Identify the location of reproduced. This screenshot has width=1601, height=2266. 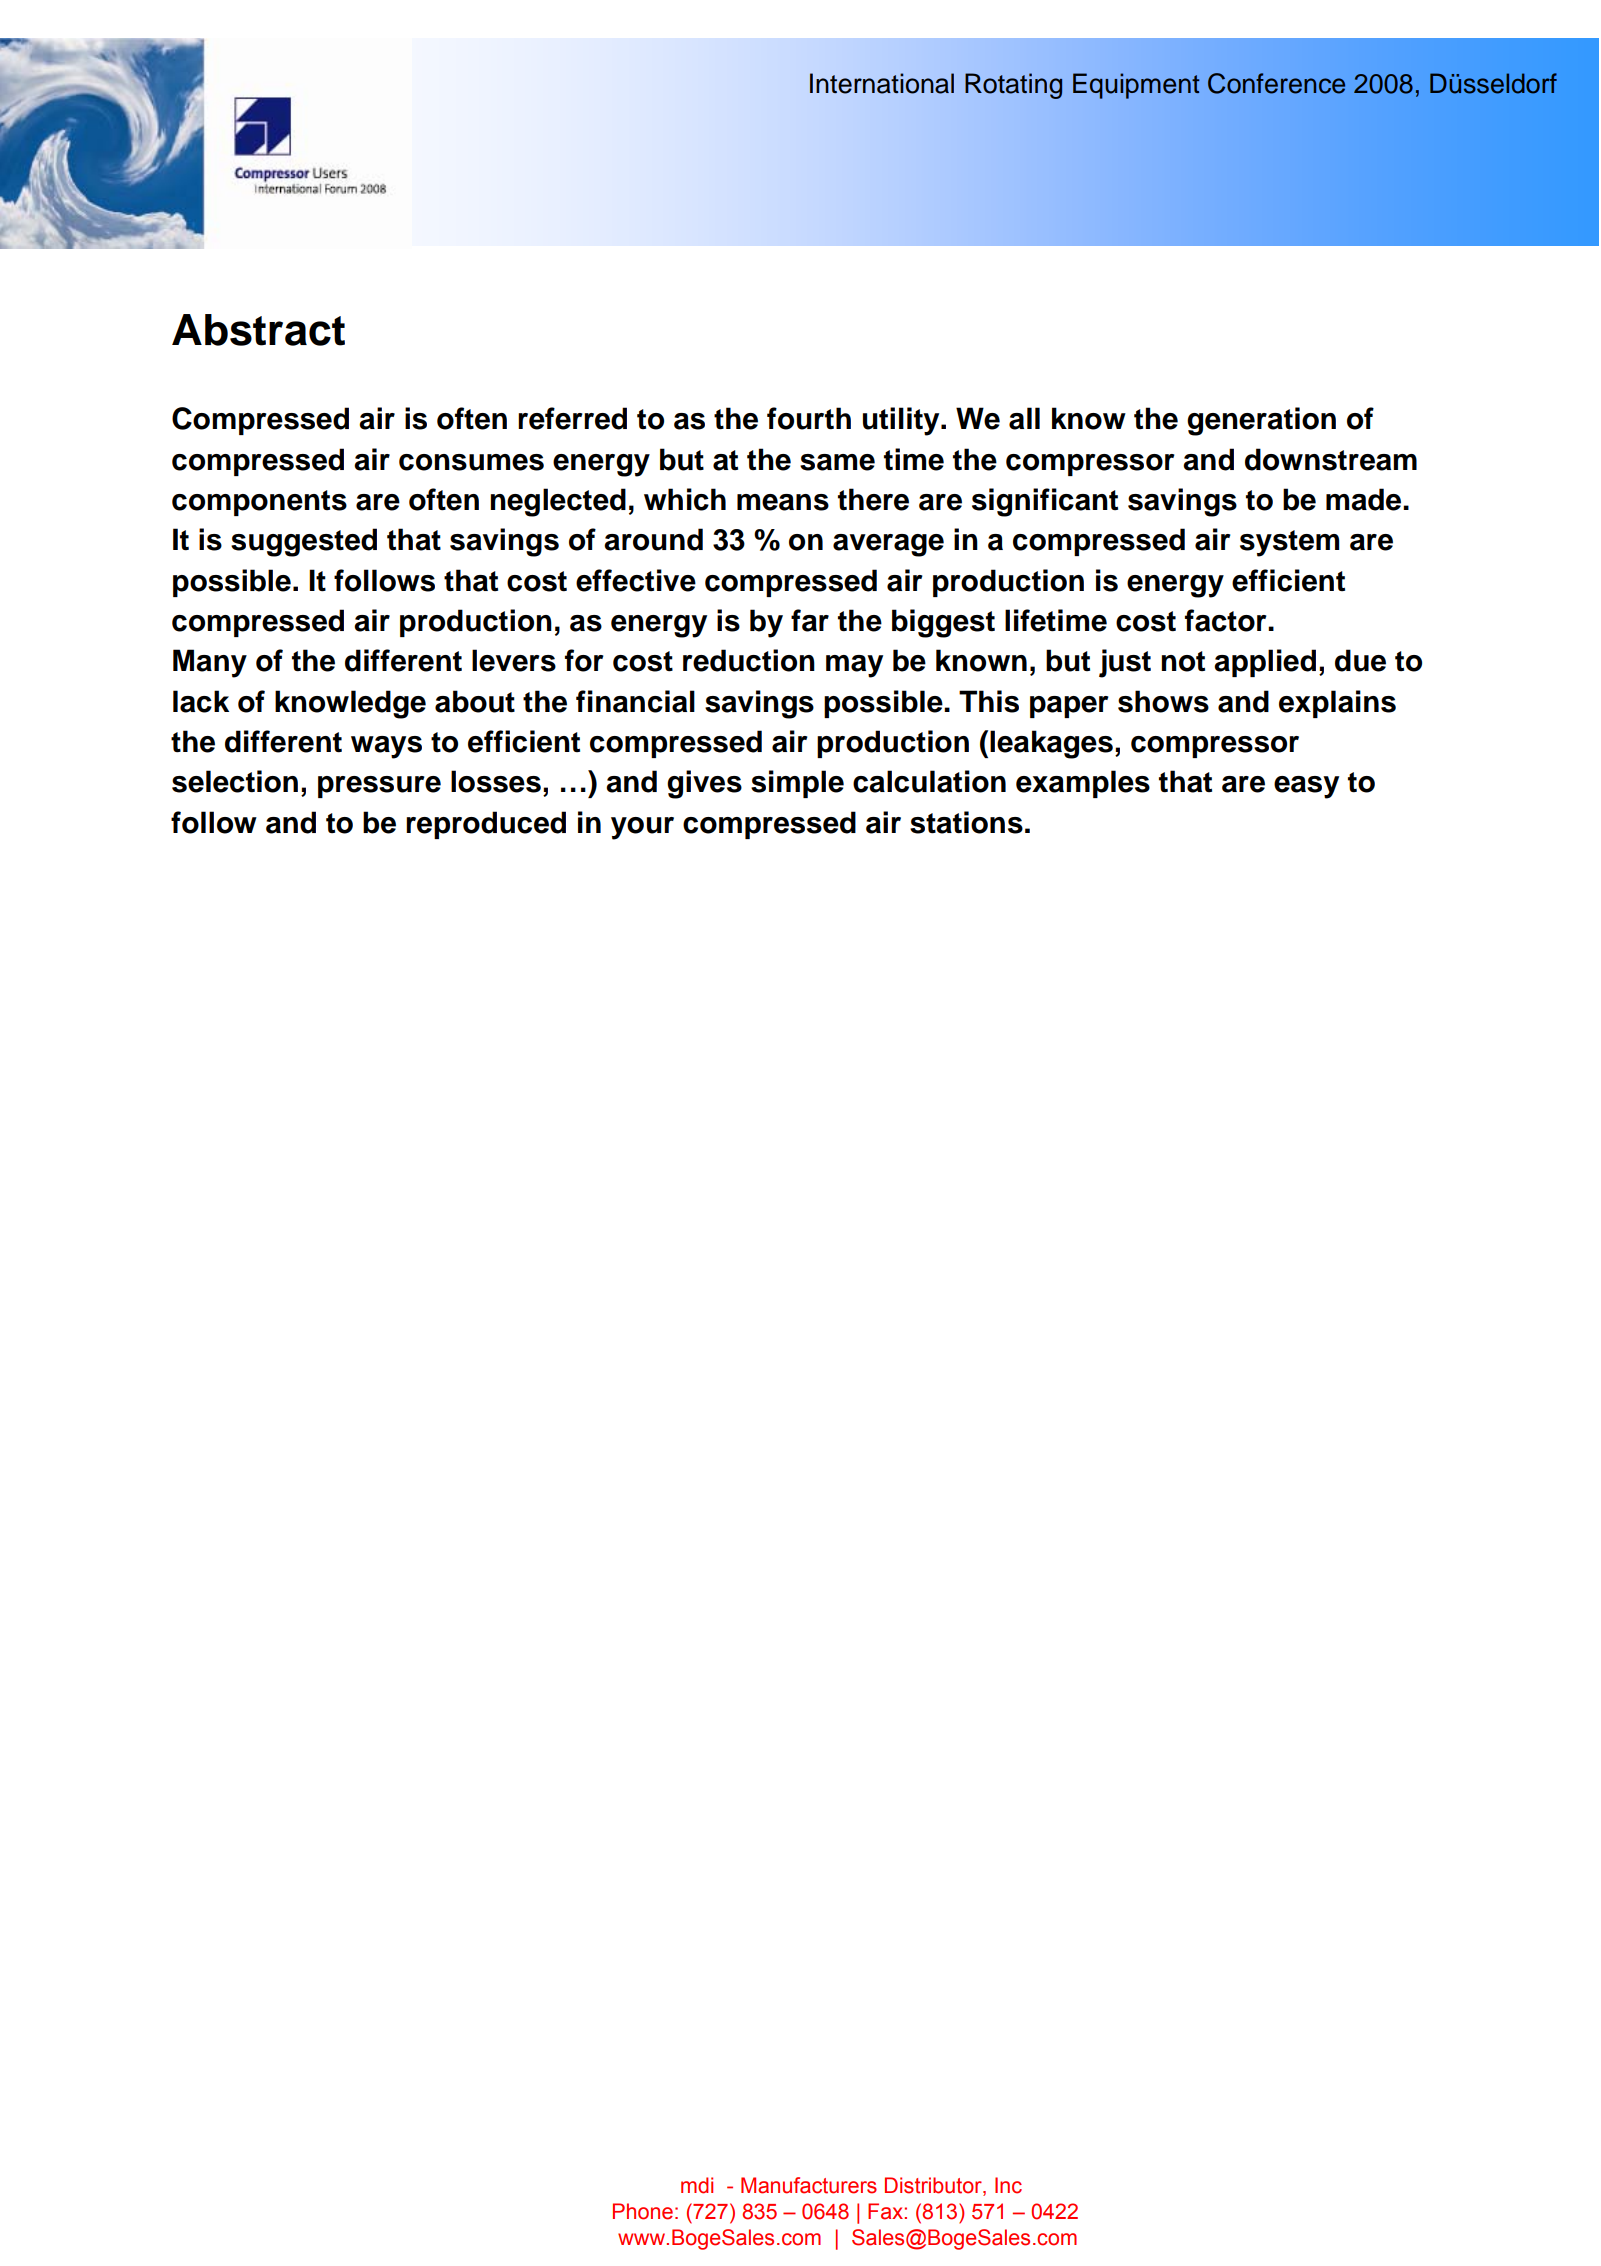
(486, 825).
